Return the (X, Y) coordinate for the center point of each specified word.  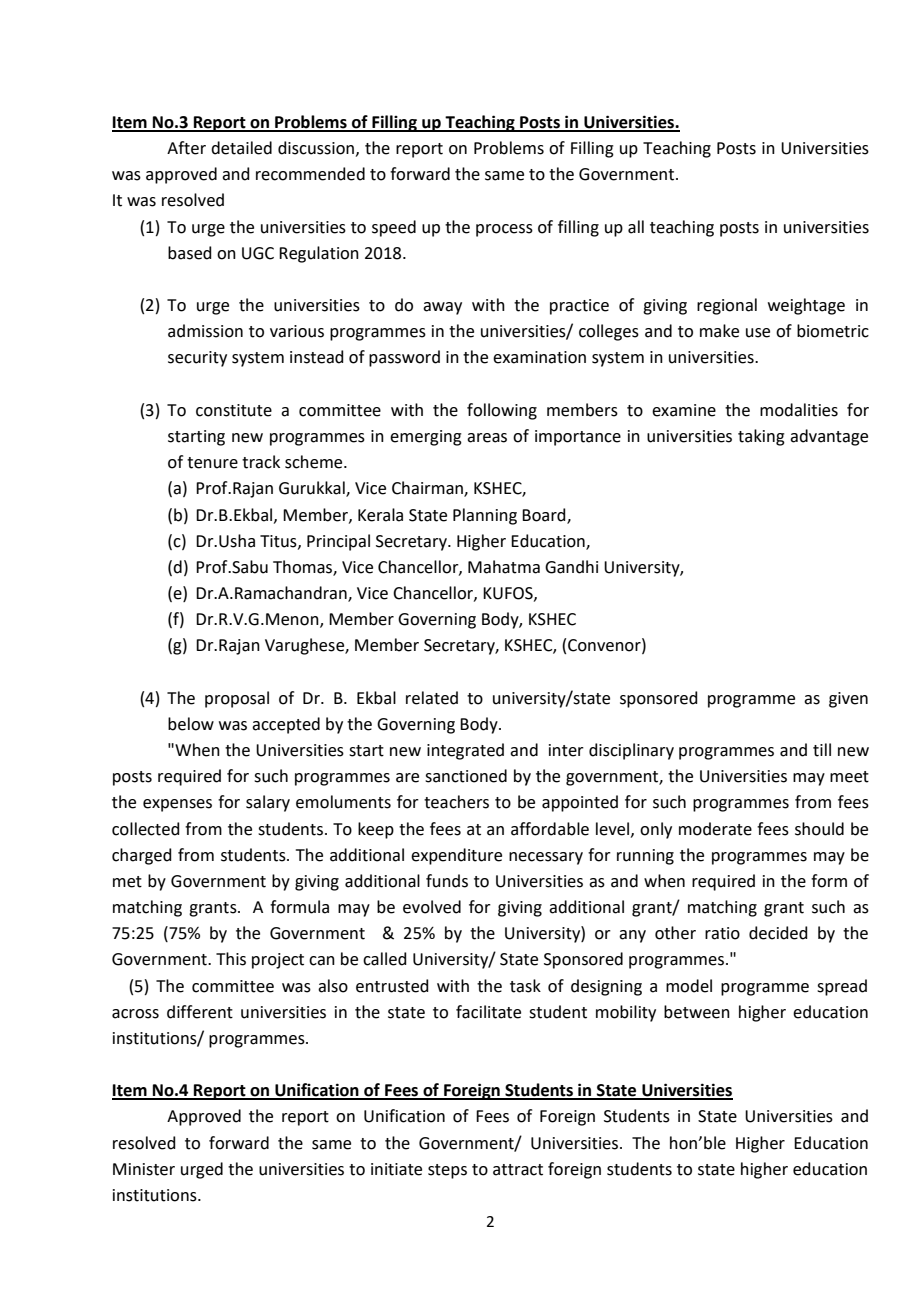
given (848, 700)
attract (518, 1170)
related (432, 698)
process (504, 230)
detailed (241, 148)
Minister (144, 1169)
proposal (237, 699)
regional (727, 306)
